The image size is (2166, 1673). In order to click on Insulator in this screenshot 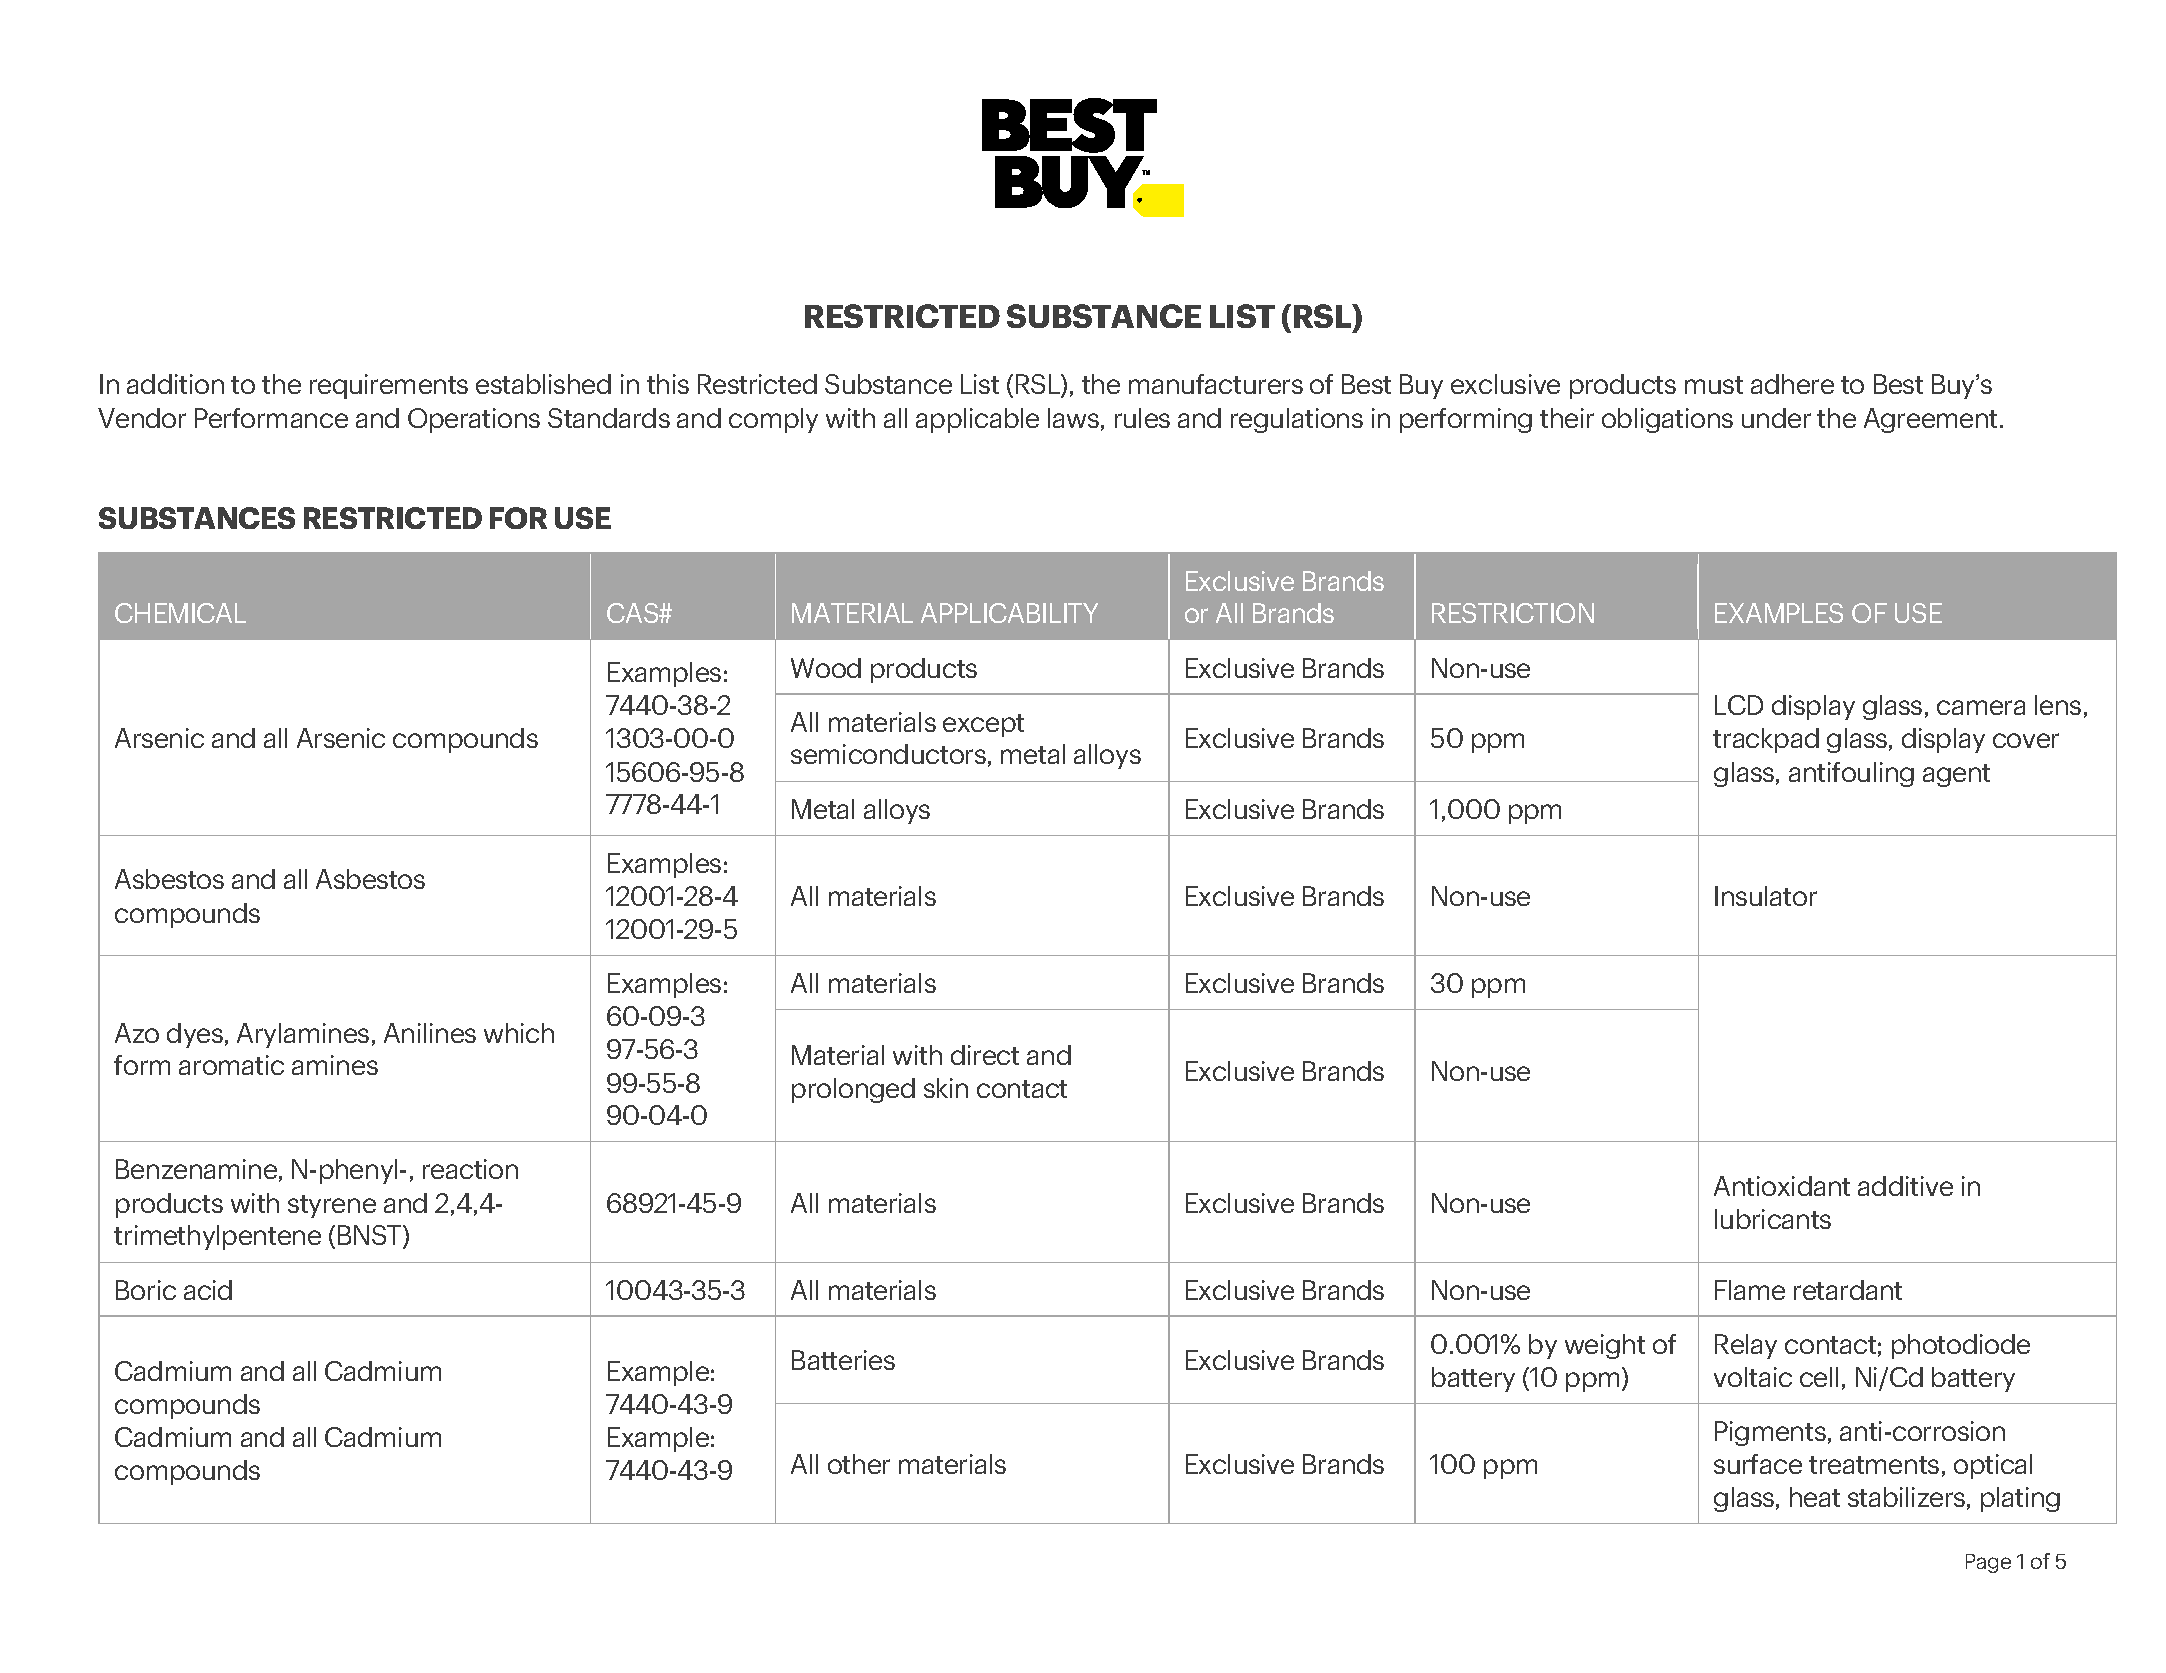, I will do `click(1766, 896)`.
